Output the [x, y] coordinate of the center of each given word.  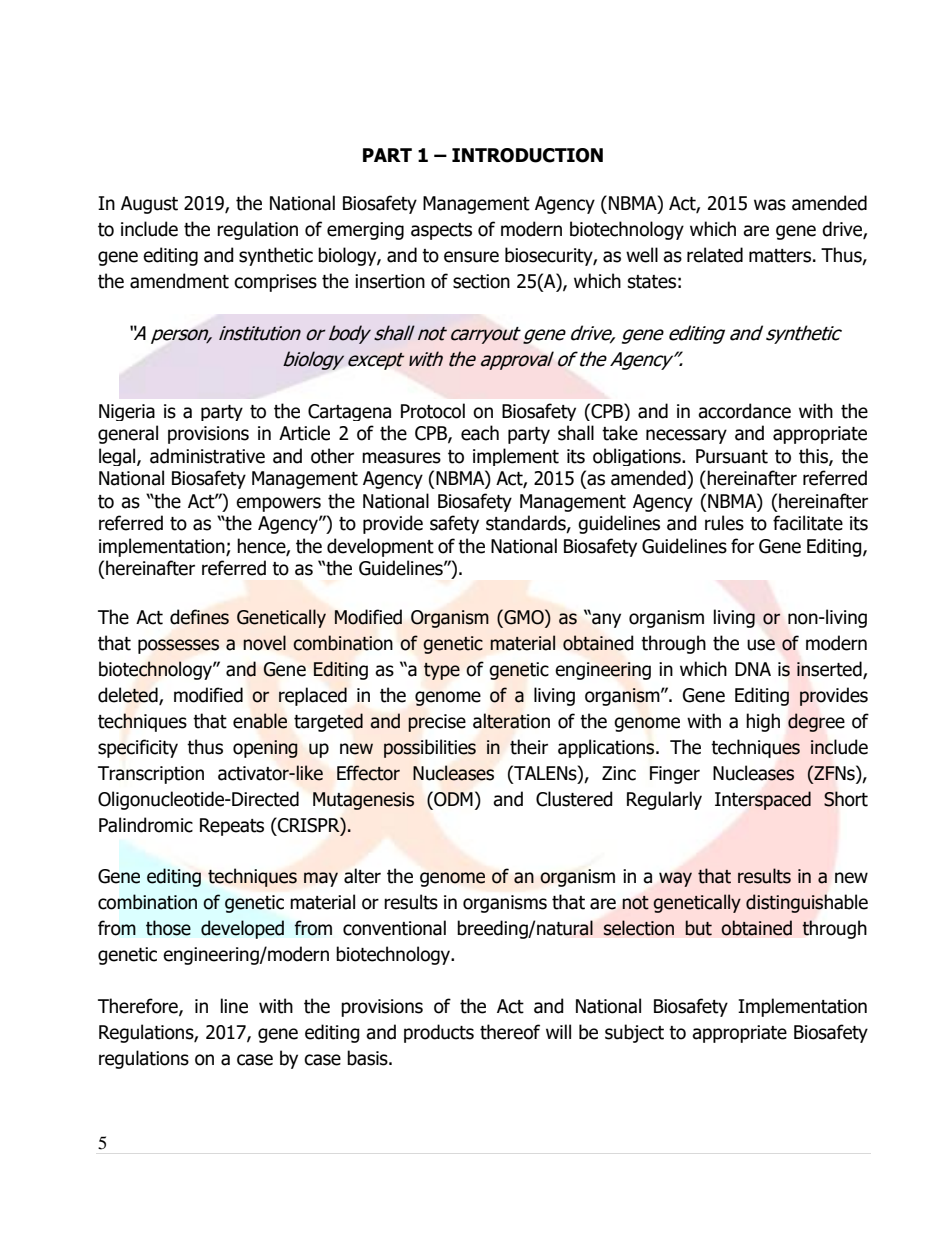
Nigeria [127, 412]
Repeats [232, 827]
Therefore [139, 1007]
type [442, 671]
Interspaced [763, 800]
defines [199, 617]
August [149, 205]
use [761, 645]
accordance [744, 411]
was [770, 205]
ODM [452, 799]
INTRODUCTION [527, 155]
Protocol [433, 411]
